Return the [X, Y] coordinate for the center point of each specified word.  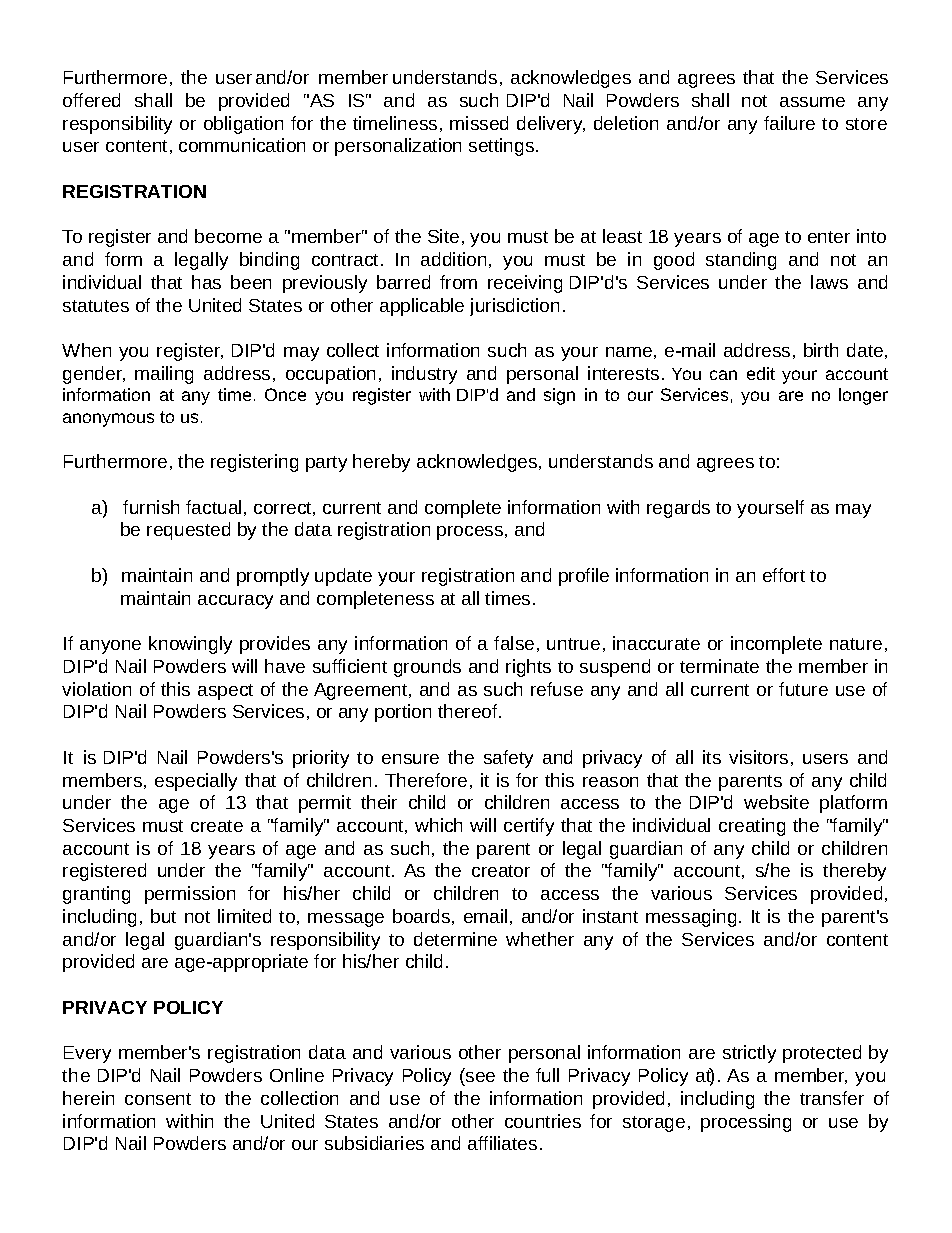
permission [190, 895]
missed [479, 123]
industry [424, 375]
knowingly [190, 645]
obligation [243, 125]
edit [761, 373]
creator [501, 871]
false [514, 643]
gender [93, 375]
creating [752, 827]
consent [158, 1099]
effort [784, 575]
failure [789, 123]
